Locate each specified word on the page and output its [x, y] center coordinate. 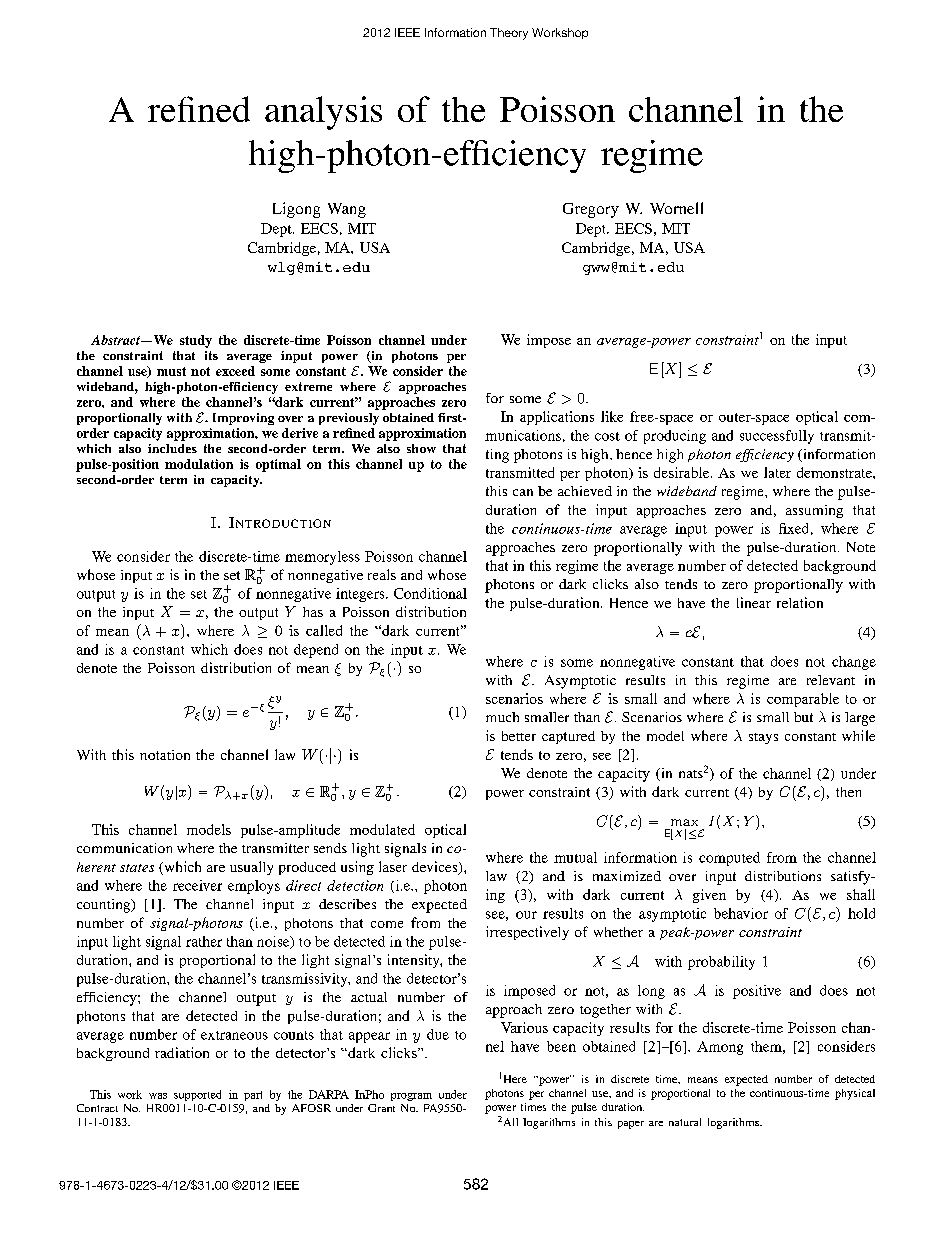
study [196, 341]
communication [124, 848]
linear [754, 602]
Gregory [591, 210]
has [313, 612]
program [411, 1097]
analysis [323, 113]
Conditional [430, 593]
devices [436, 868]
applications [557, 418]
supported [197, 1095]
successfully [777, 437]
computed [729, 859]
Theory [509, 34]
